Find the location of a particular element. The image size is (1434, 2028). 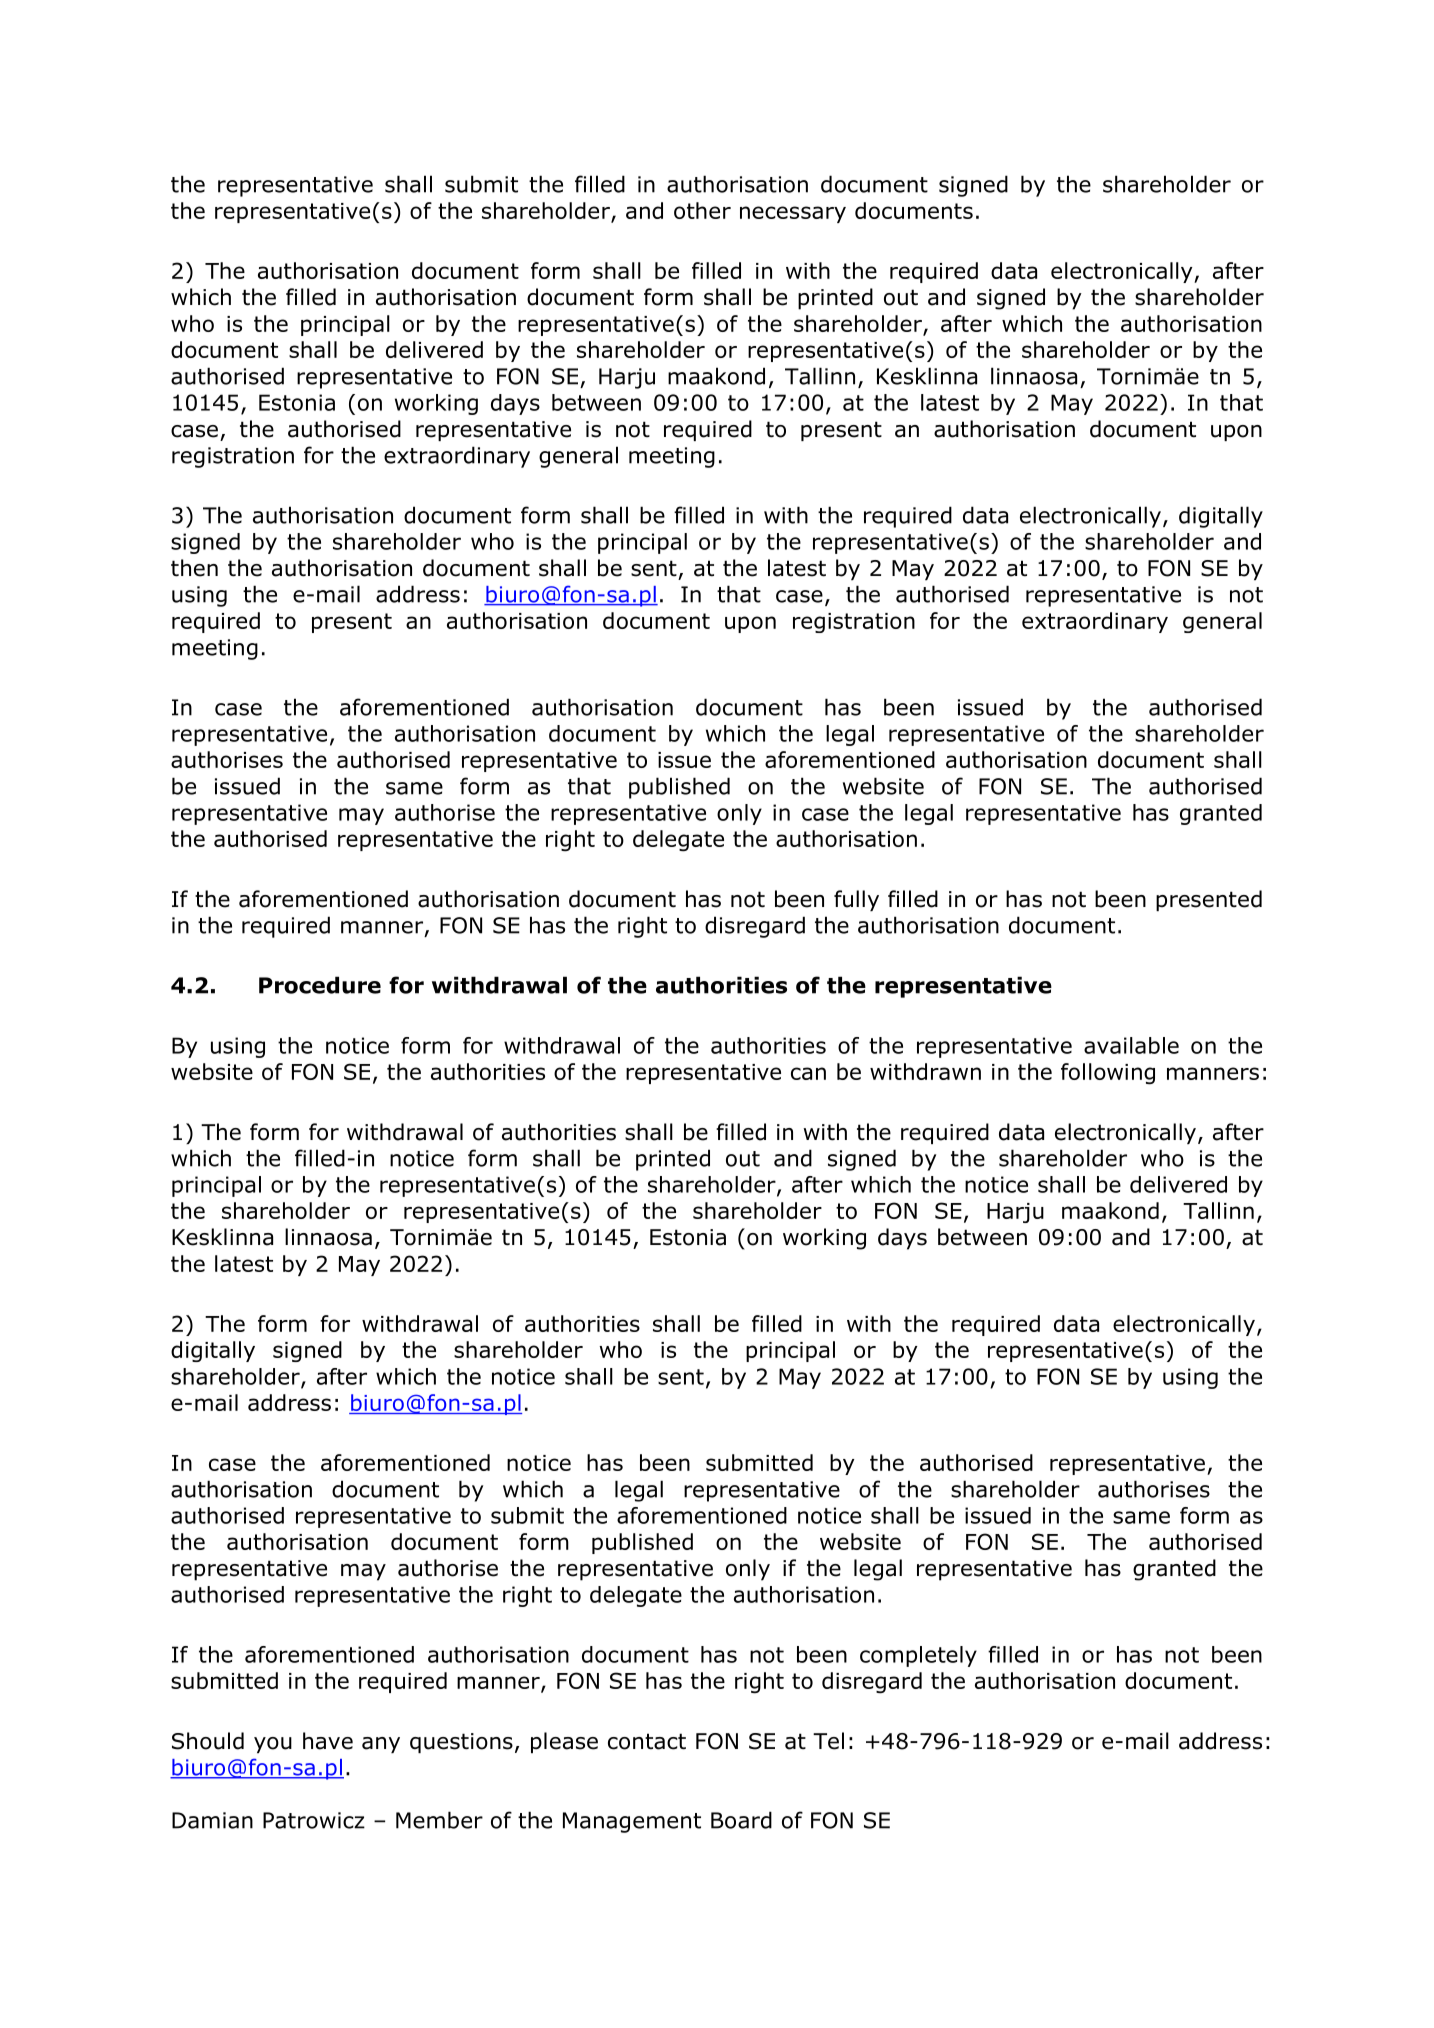

necessary is located at coordinates (793, 214).
